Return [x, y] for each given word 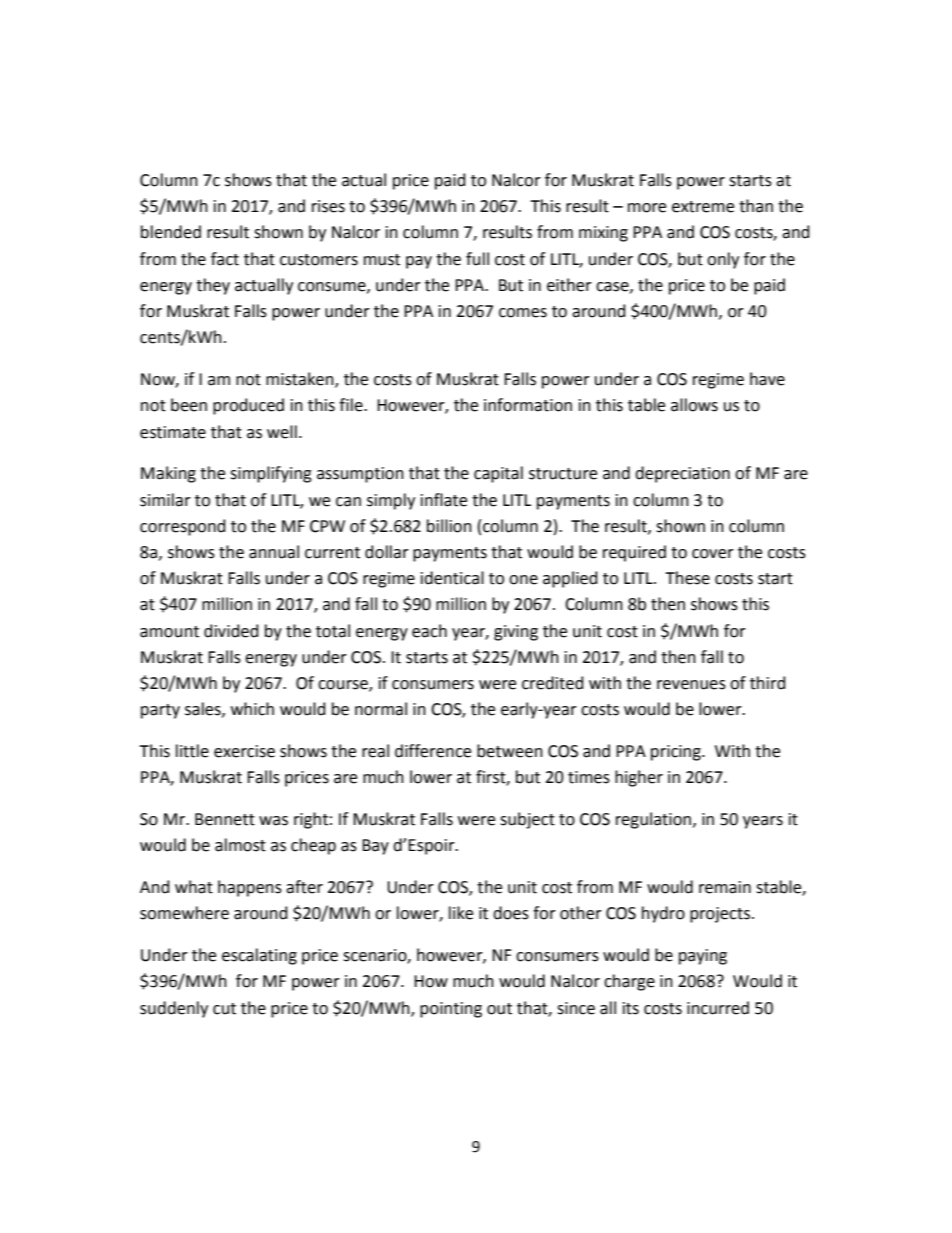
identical [452, 578]
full [477, 259]
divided [231, 631]
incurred [718, 1008]
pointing [451, 1010]
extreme [703, 207]
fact [225, 259]
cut [224, 1009]
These [687, 578]
